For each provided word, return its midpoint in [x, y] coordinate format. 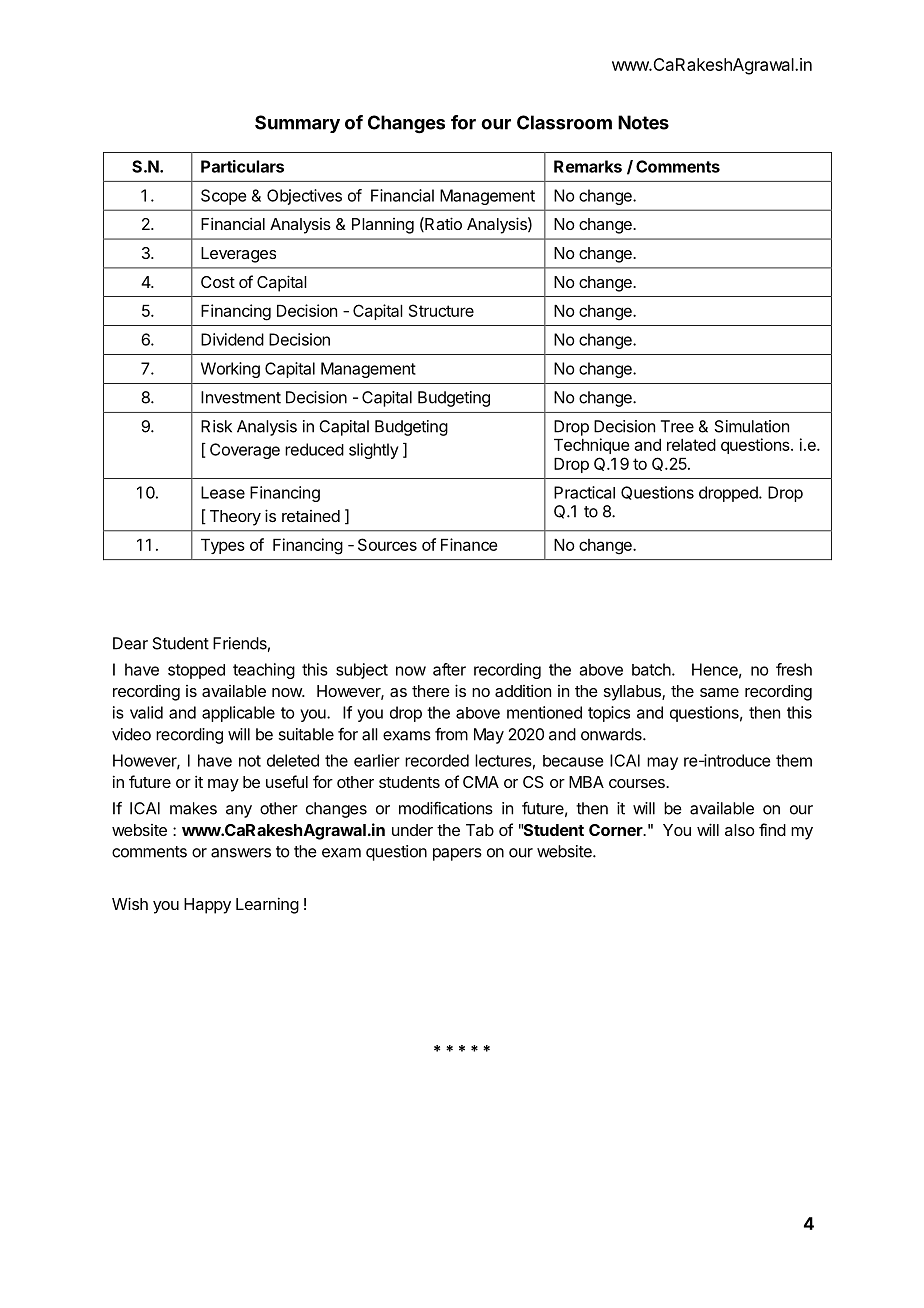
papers [457, 854]
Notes [643, 122]
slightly [374, 451]
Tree [677, 426]
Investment [241, 397]
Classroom [564, 122]
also [740, 830]
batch [651, 669]
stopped [196, 671]
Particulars [242, 166]
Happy [207, 906]
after [449, 669]
